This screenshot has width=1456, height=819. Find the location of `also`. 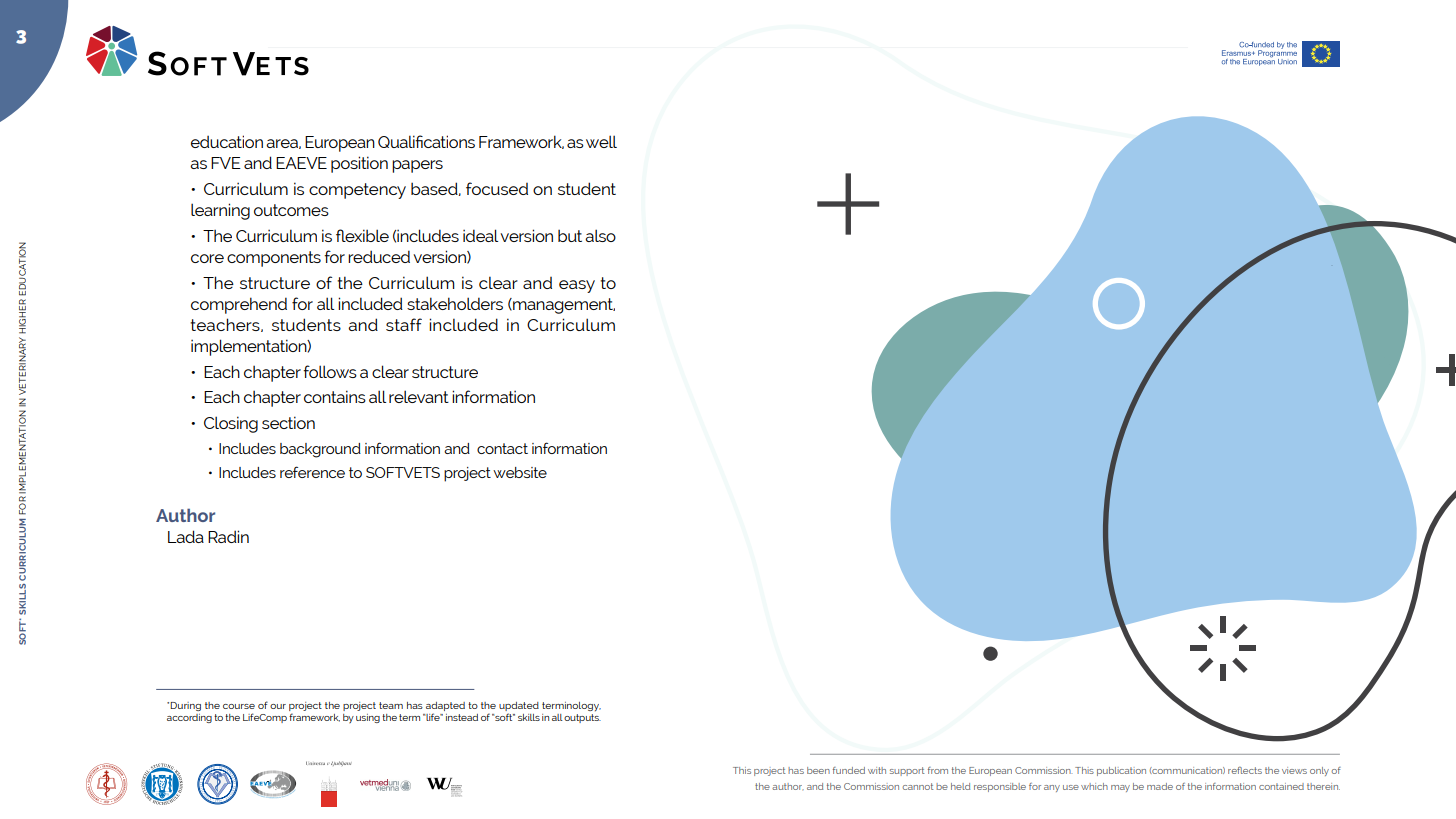

also is located at coordinates (600, 235).
